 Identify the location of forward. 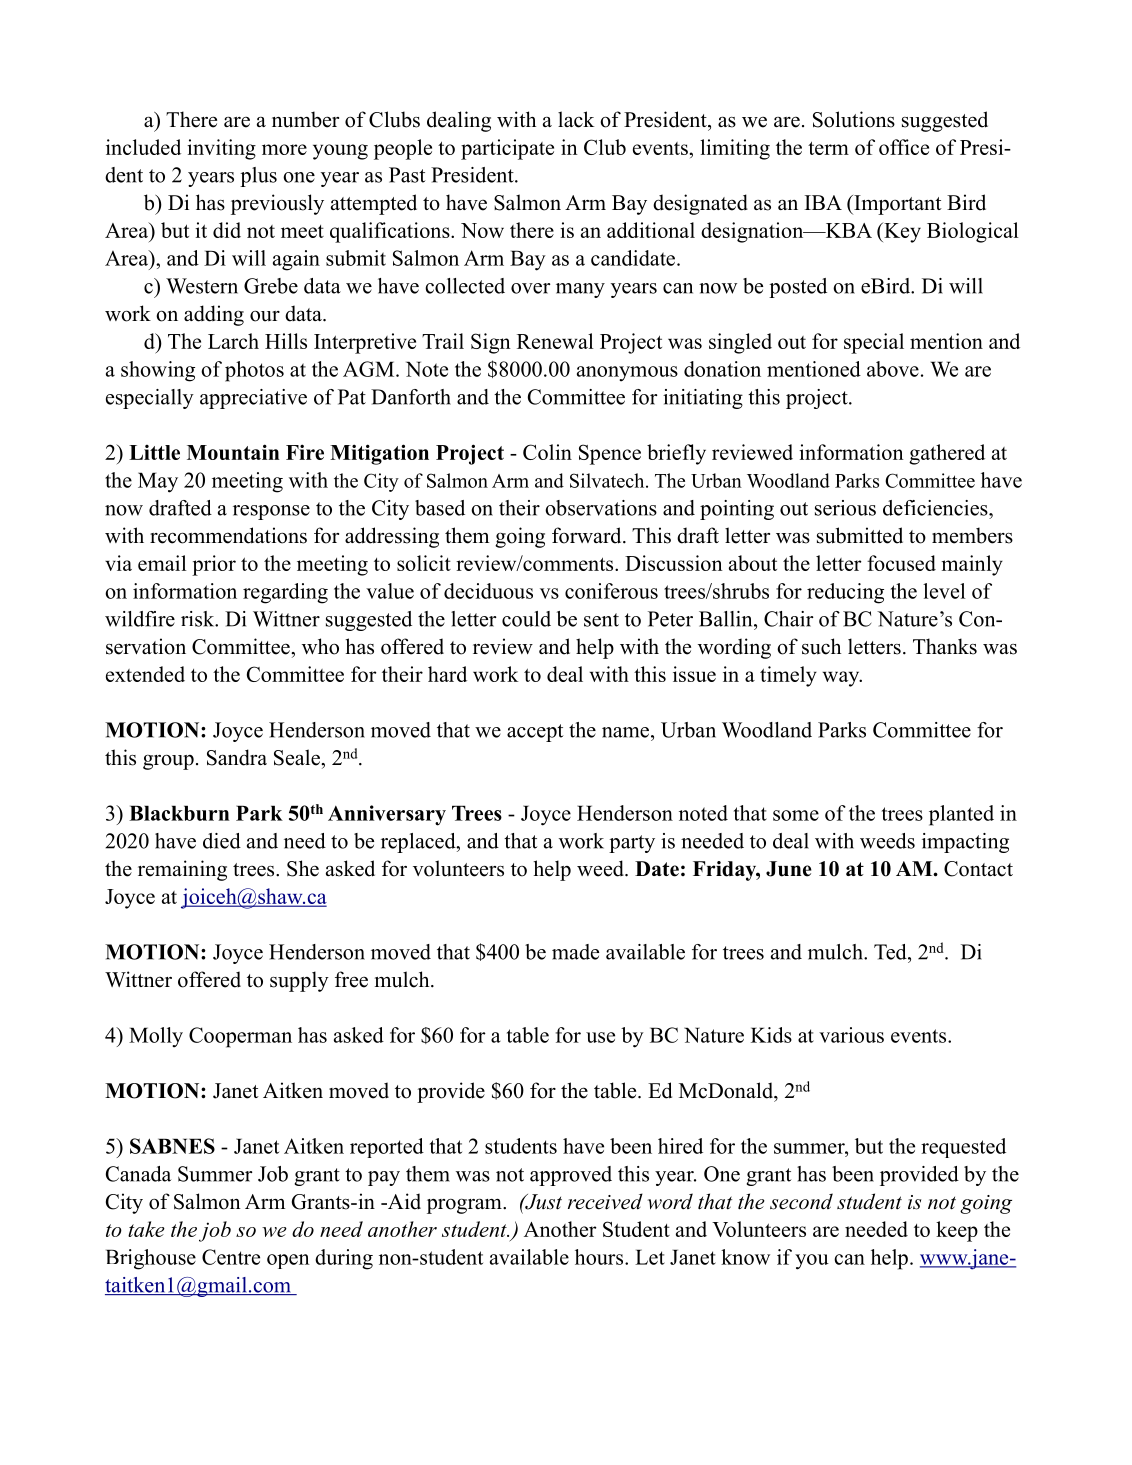
(588, 535).
